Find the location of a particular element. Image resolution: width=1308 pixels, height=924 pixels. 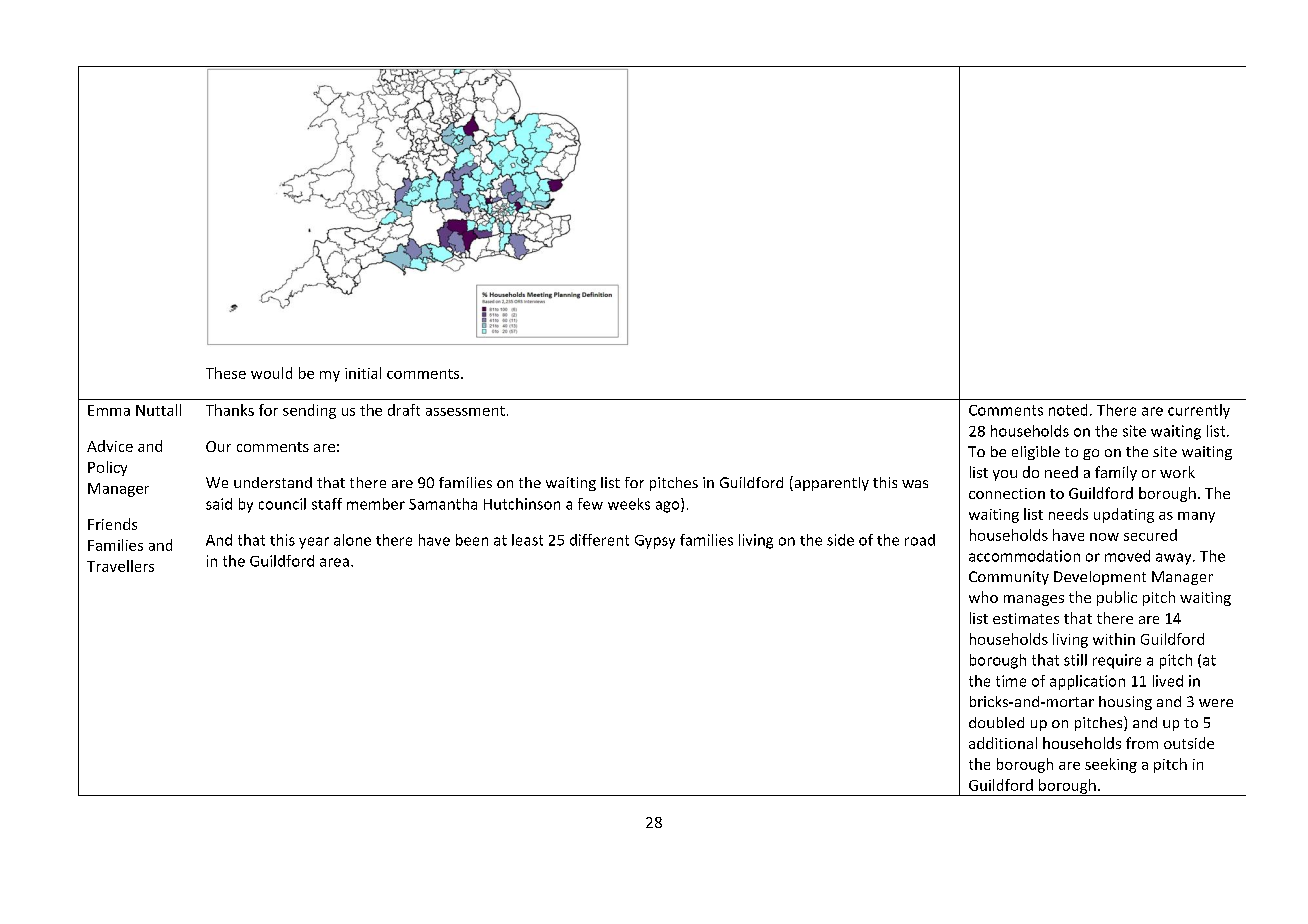

assessment is located at coordinates (465, 411).
